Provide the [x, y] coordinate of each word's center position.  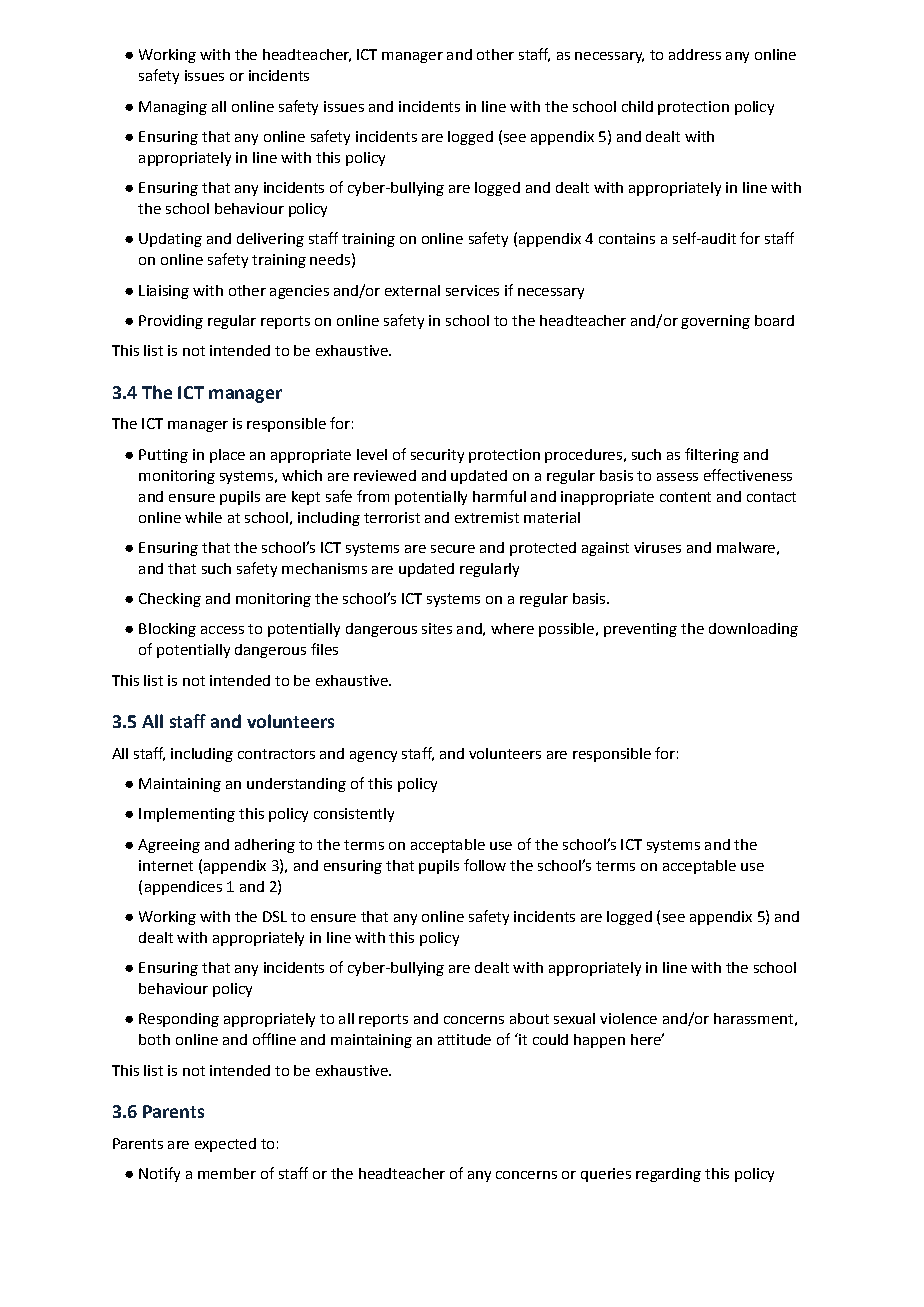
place [227, 456]
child [637, 106]
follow [485, 865]
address [695, 54]
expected [225, 1145]
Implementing [187, 815]
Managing [173, 108]
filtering [712, 455]
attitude [464, 1039]
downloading [753, 630]
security [437, 456]
